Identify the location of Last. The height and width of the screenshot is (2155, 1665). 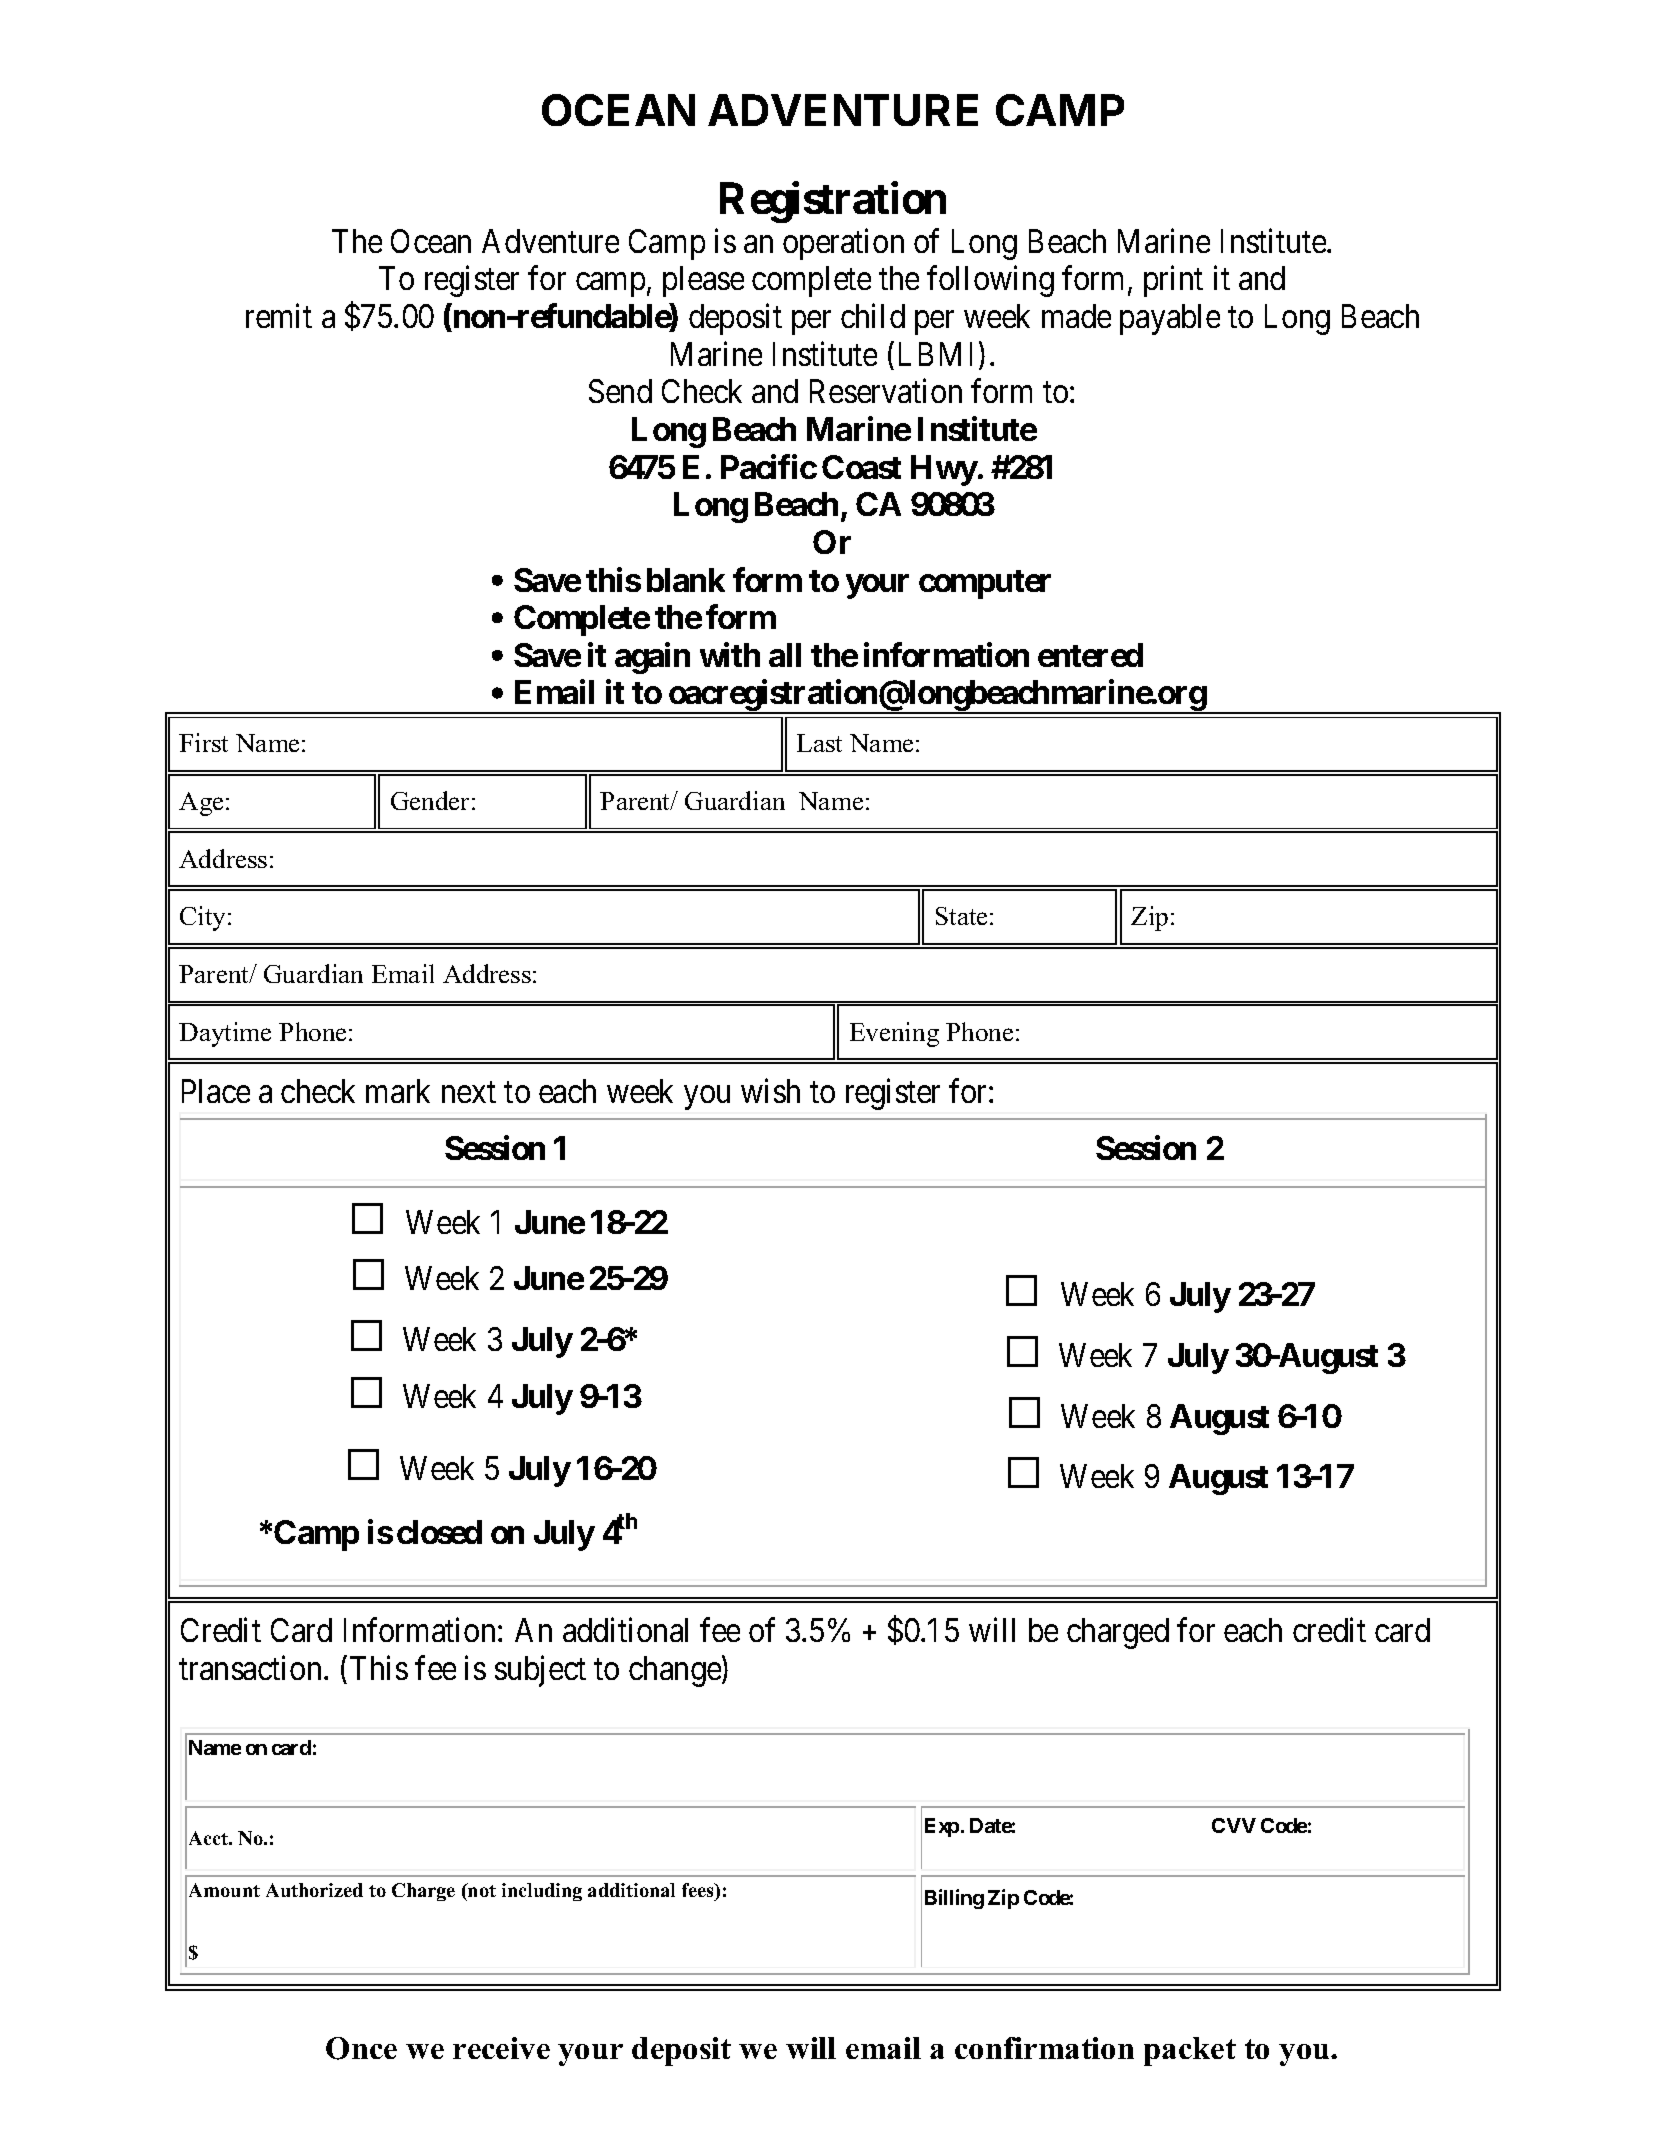
(819, 743).
